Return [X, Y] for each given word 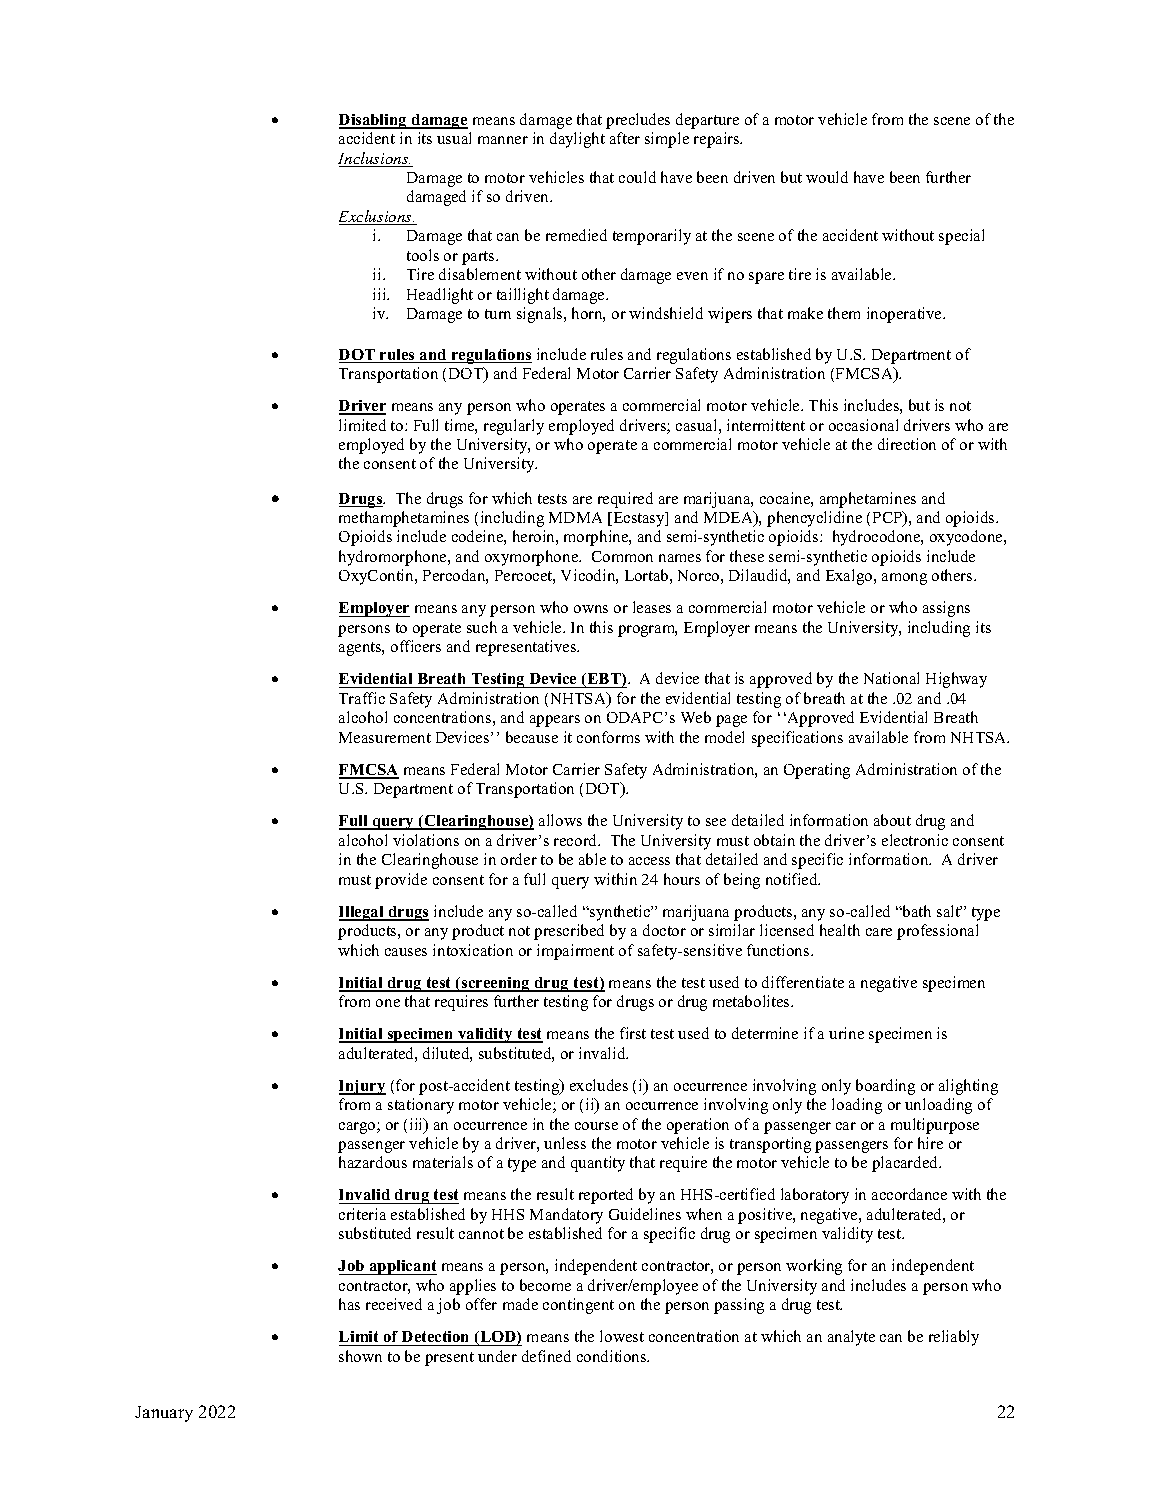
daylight [577, 140]
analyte [851, 1338]
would [827, 177]
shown [360, 1356]
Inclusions [374, 159]
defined [546, 1356]
